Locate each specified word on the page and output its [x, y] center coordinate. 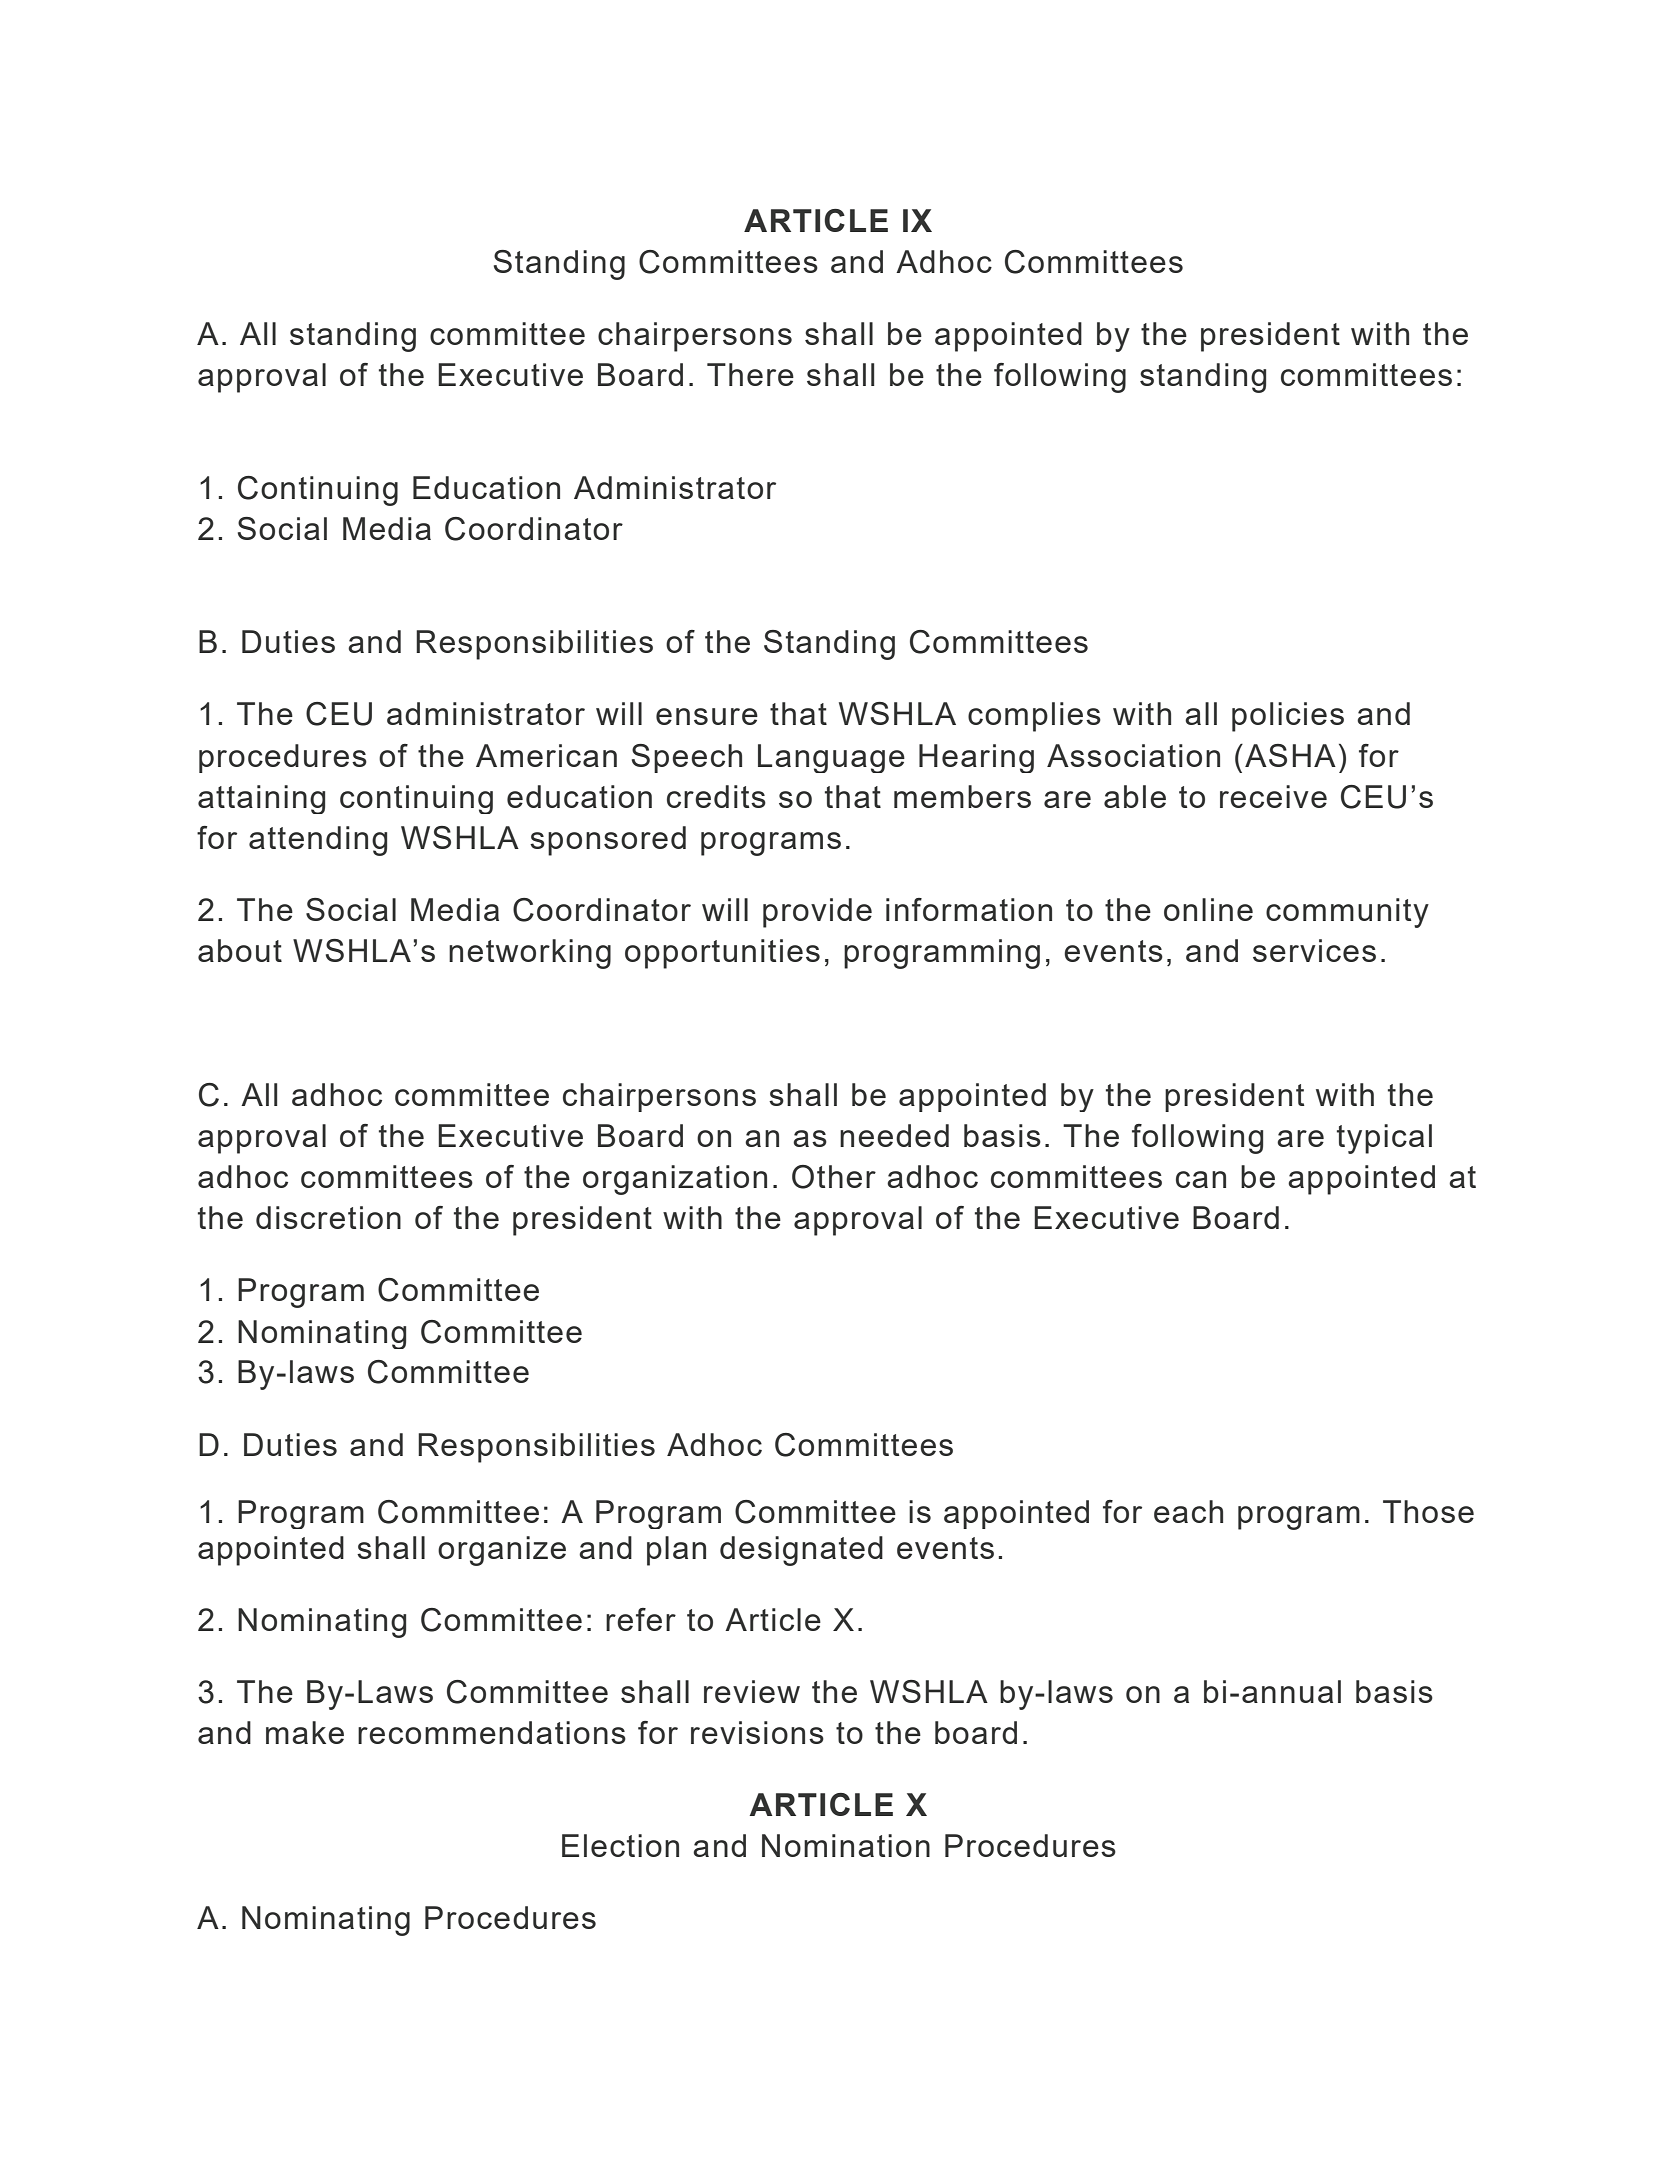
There [750, 374]
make [305, 1732]
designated [801, 1551]
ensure [707, 716]
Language [831, 758]
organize [502, 1551]
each [1188, 1511]
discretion [328, 1217]
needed [894, 1135]
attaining [261, 799]
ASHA [1290, 755]
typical [1384, 1139]
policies [1288, 717]
